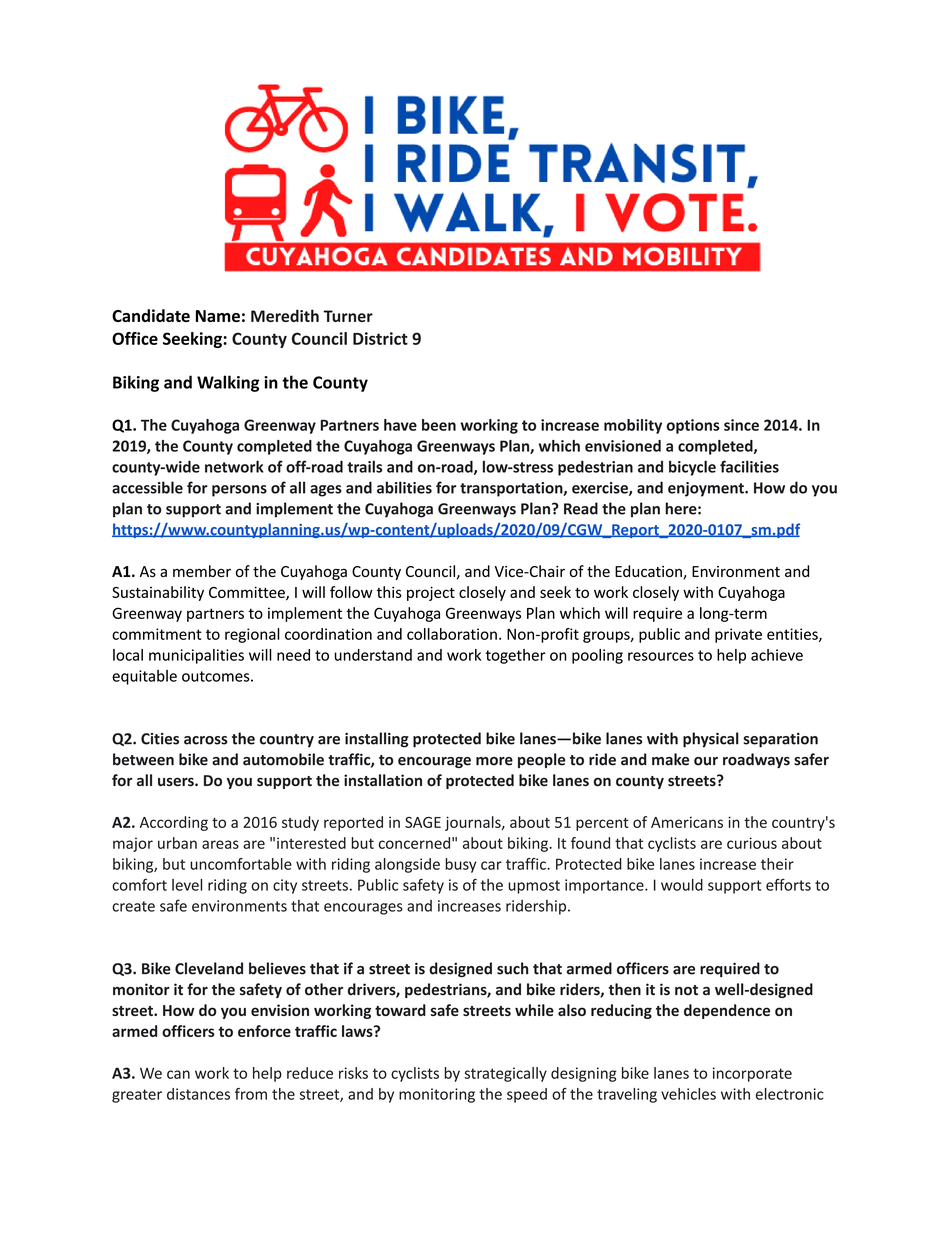  What do you see at coordinates (380, 338) in the screenshot?
I see `District` at bounding box center [380, 338].
